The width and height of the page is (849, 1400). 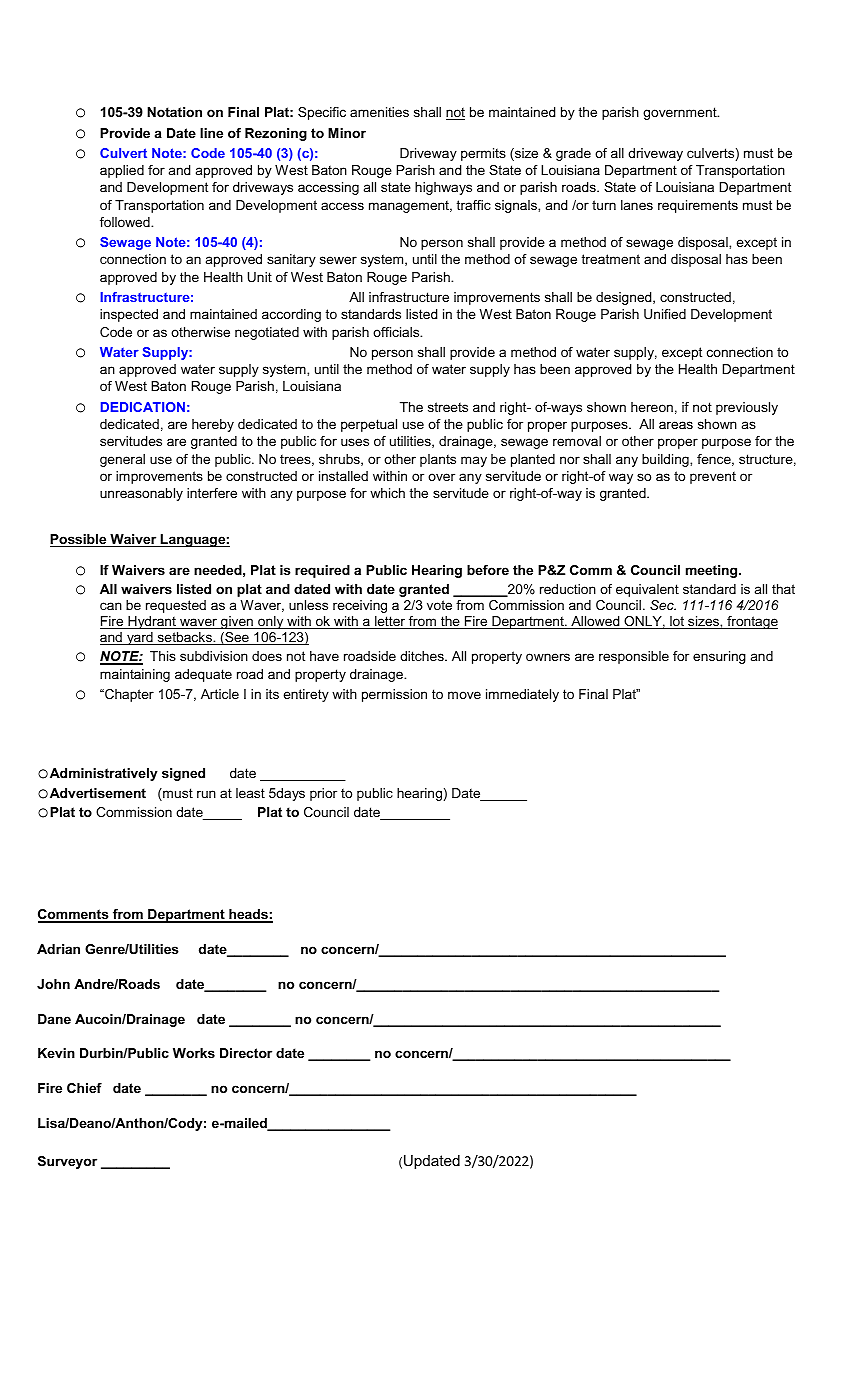 I want to click on Chief, so click(x=84, y=1088).
